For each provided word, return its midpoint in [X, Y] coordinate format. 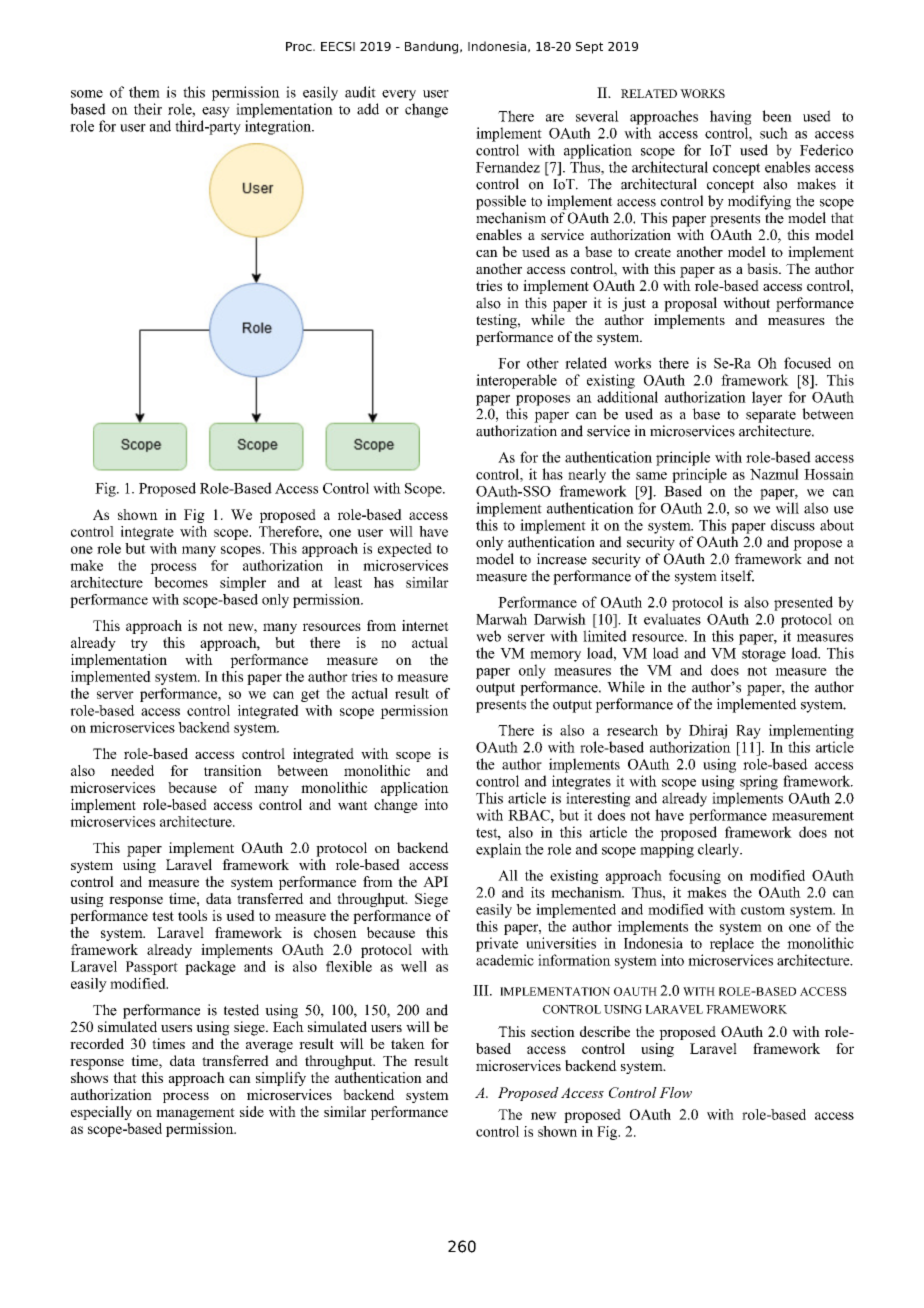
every [399, 95]
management [195, 1114]
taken [408, 1043]
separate [771, 416]
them [144, 92]
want [353, 805]
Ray [748, 732]
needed [132, 770]
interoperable [516, 381]
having [731, 117]
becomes [181, 582]
